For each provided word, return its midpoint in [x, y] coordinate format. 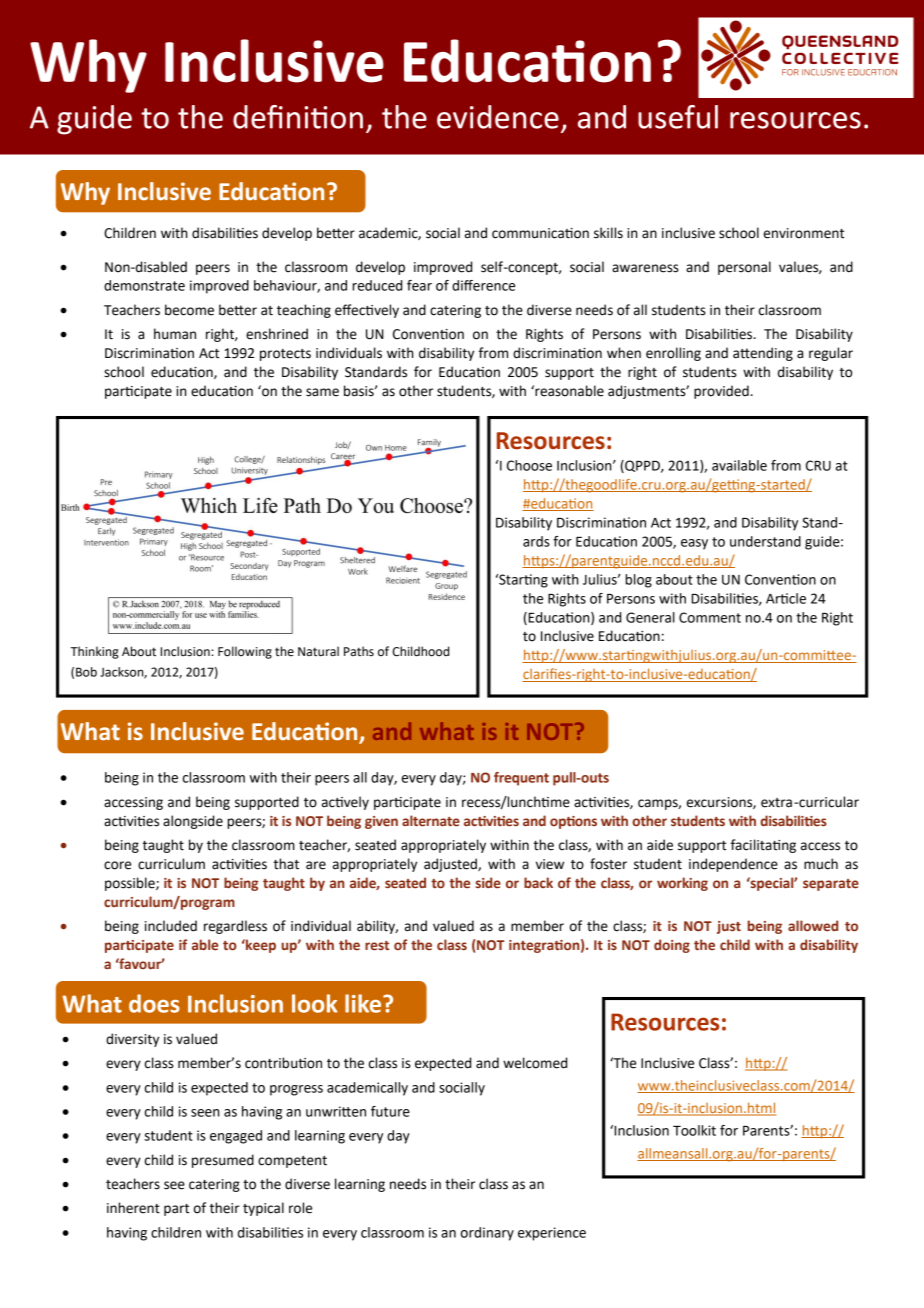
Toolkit [694, 1130]
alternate [431, 821]
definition [298, 117]
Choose [529, 465]
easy [694, 544]
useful [678, 117]
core [117, 865]
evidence [498, 117]
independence [733, 865]
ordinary [487, 1234]
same [322, 392]
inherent [133, 1208]
